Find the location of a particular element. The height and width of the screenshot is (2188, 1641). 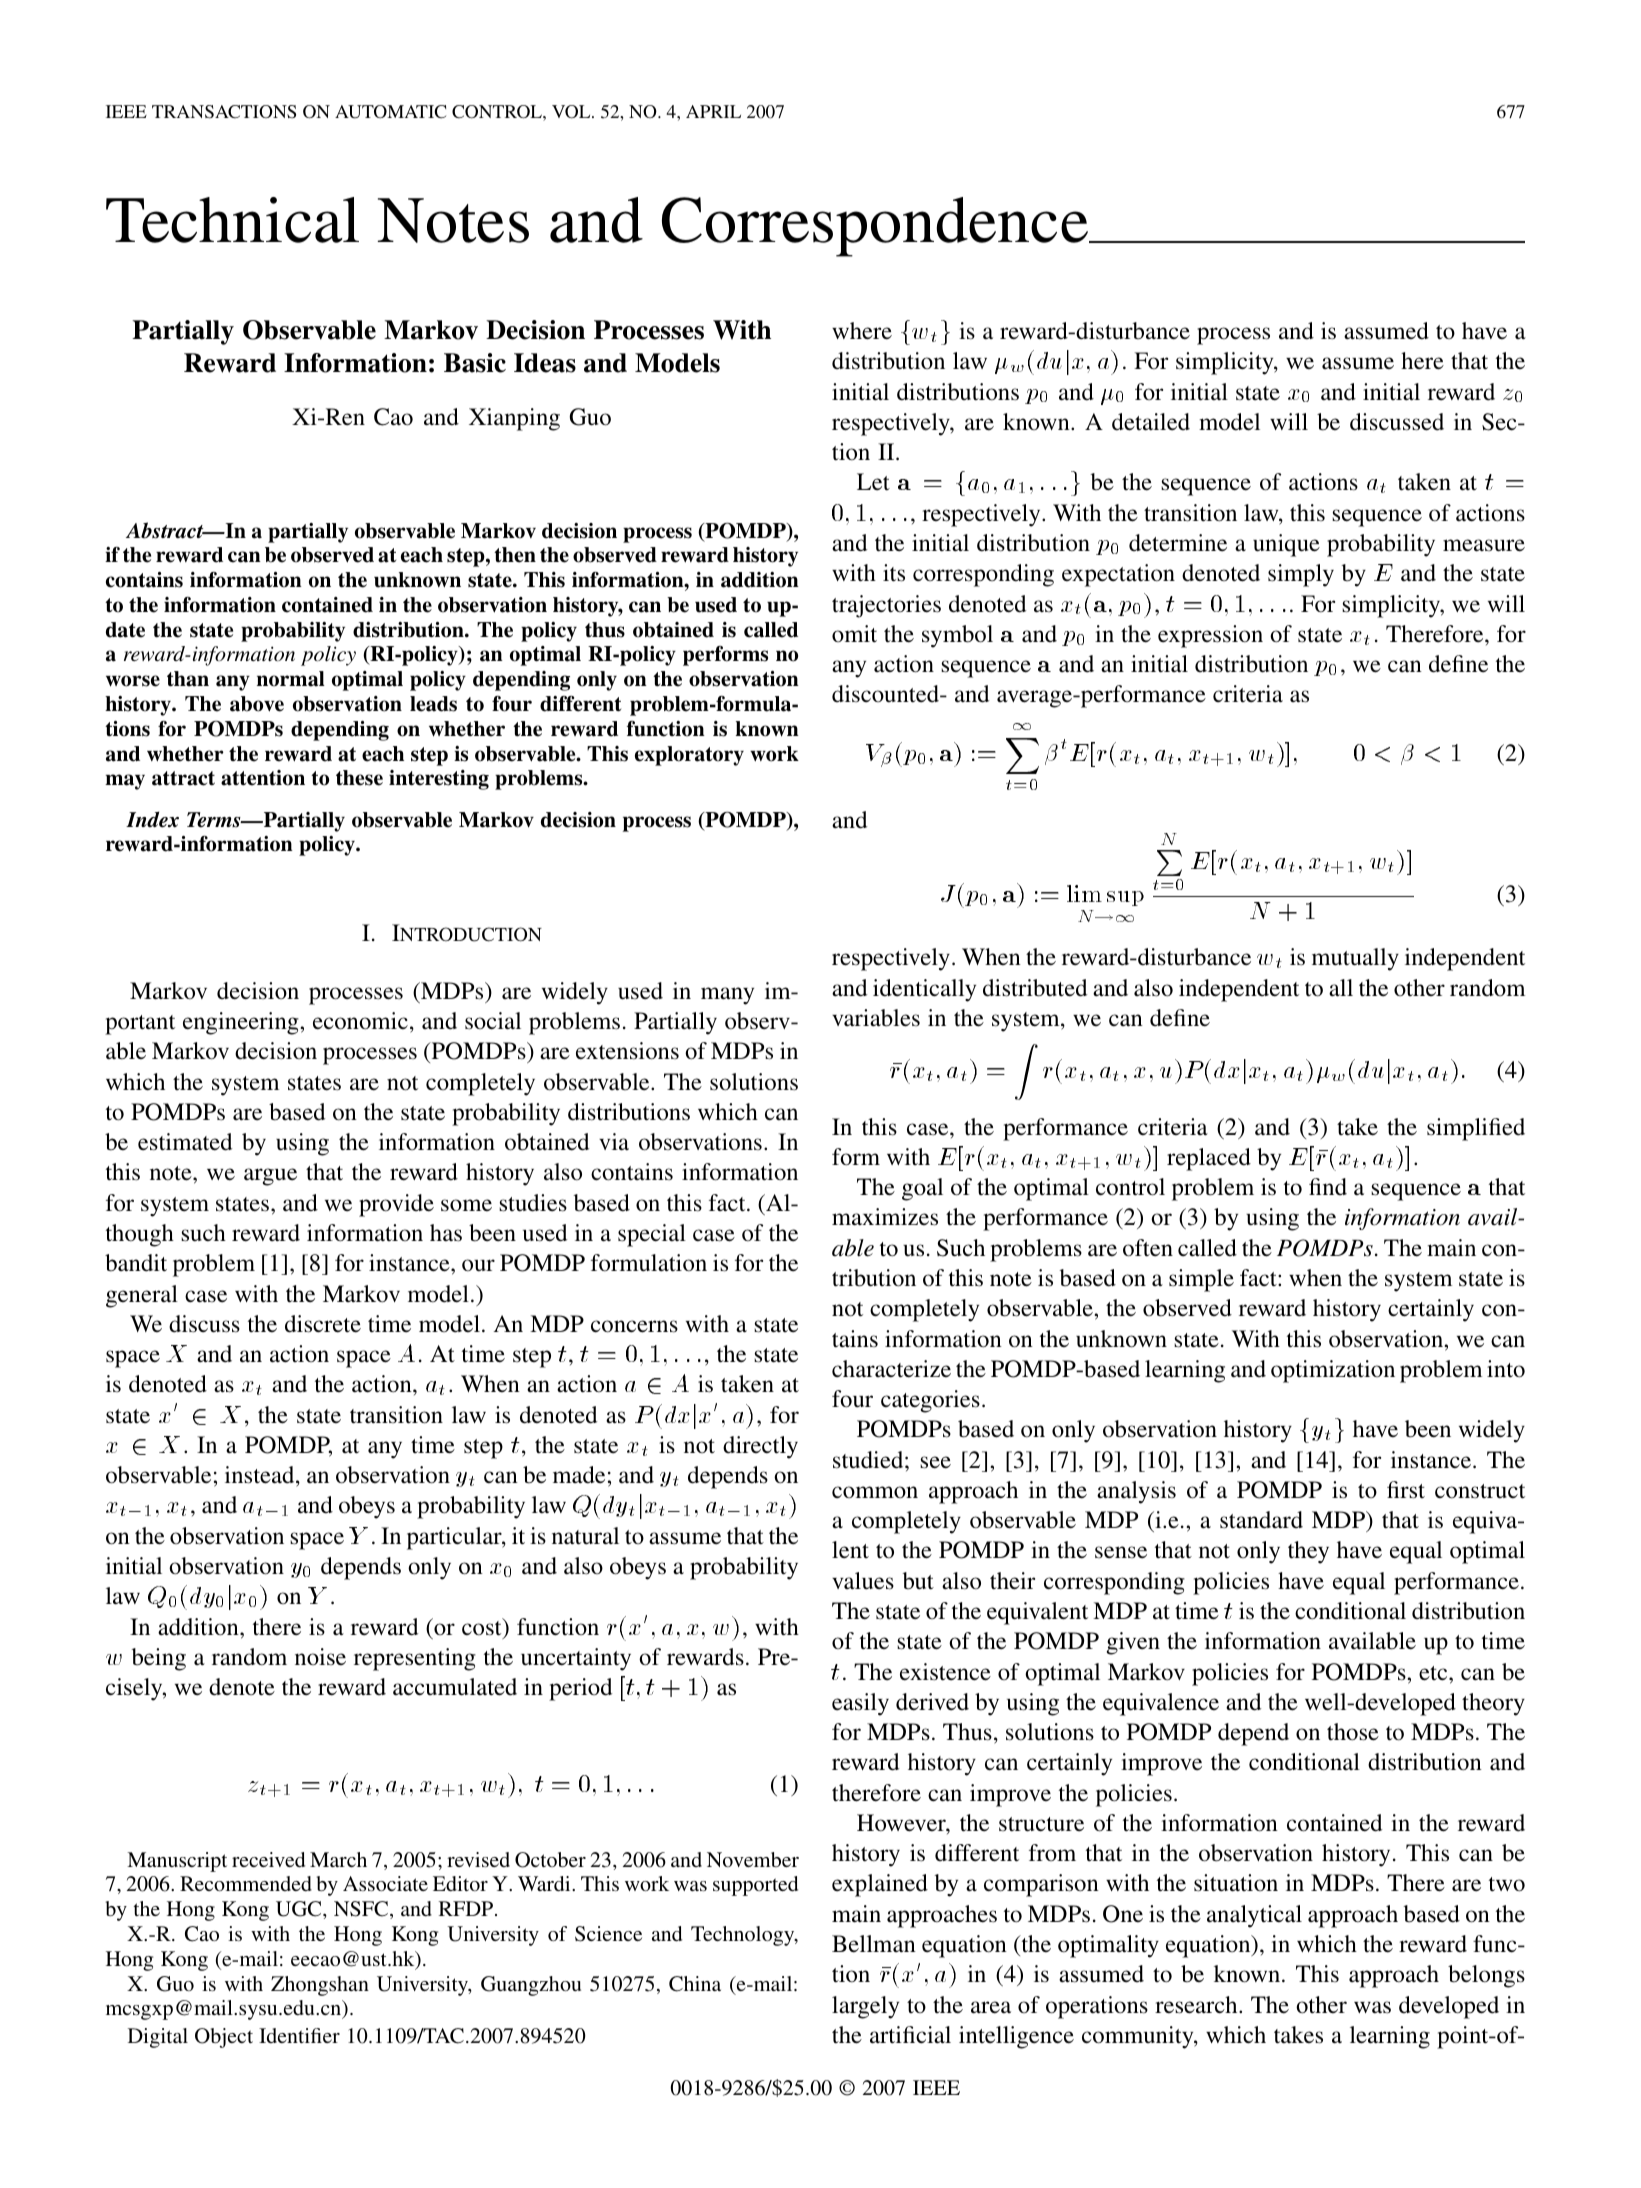

detailed is located at coordinates (1151, 422).
